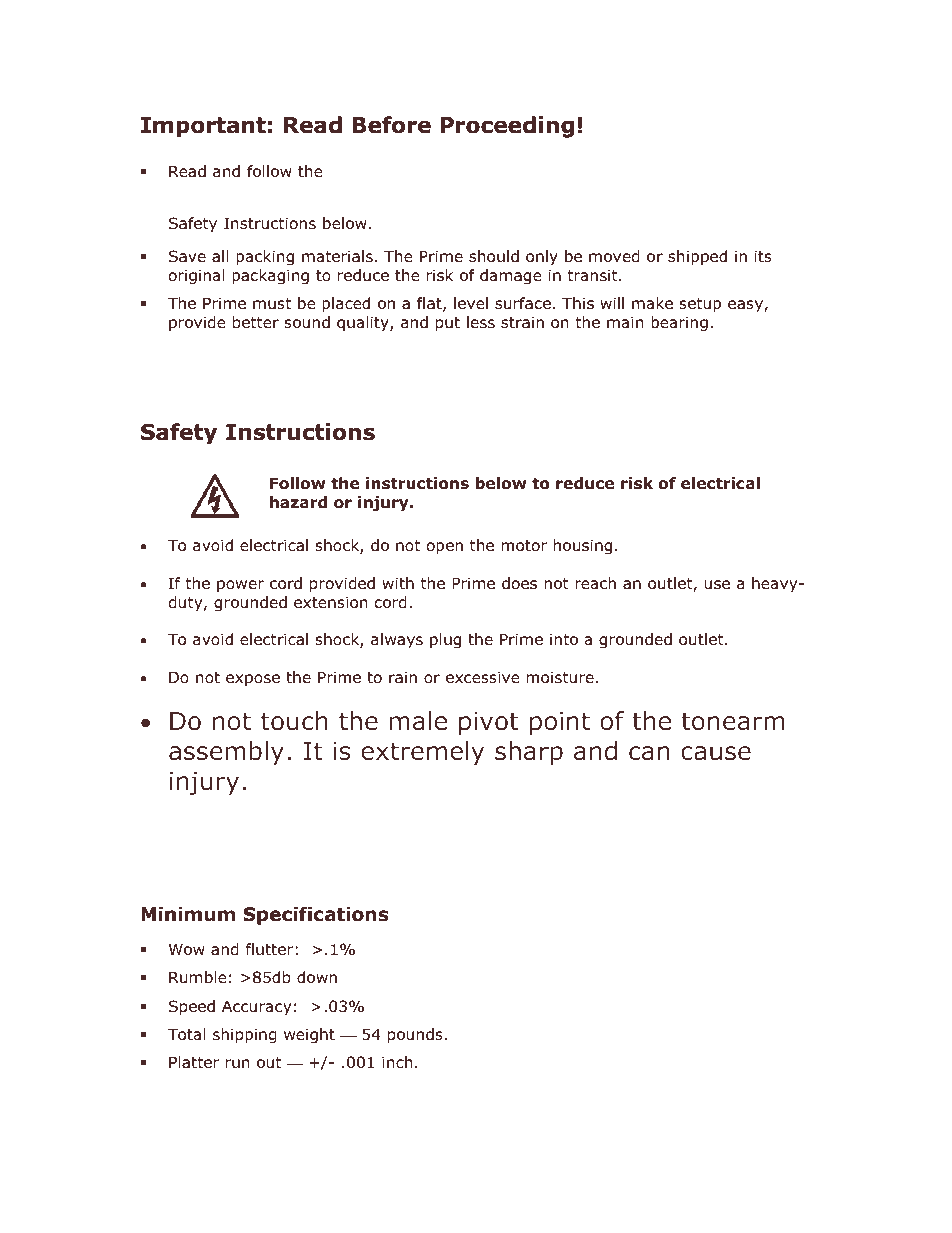 The image size is (952, 1233). I want to click on shipped, so click(697, 257).
